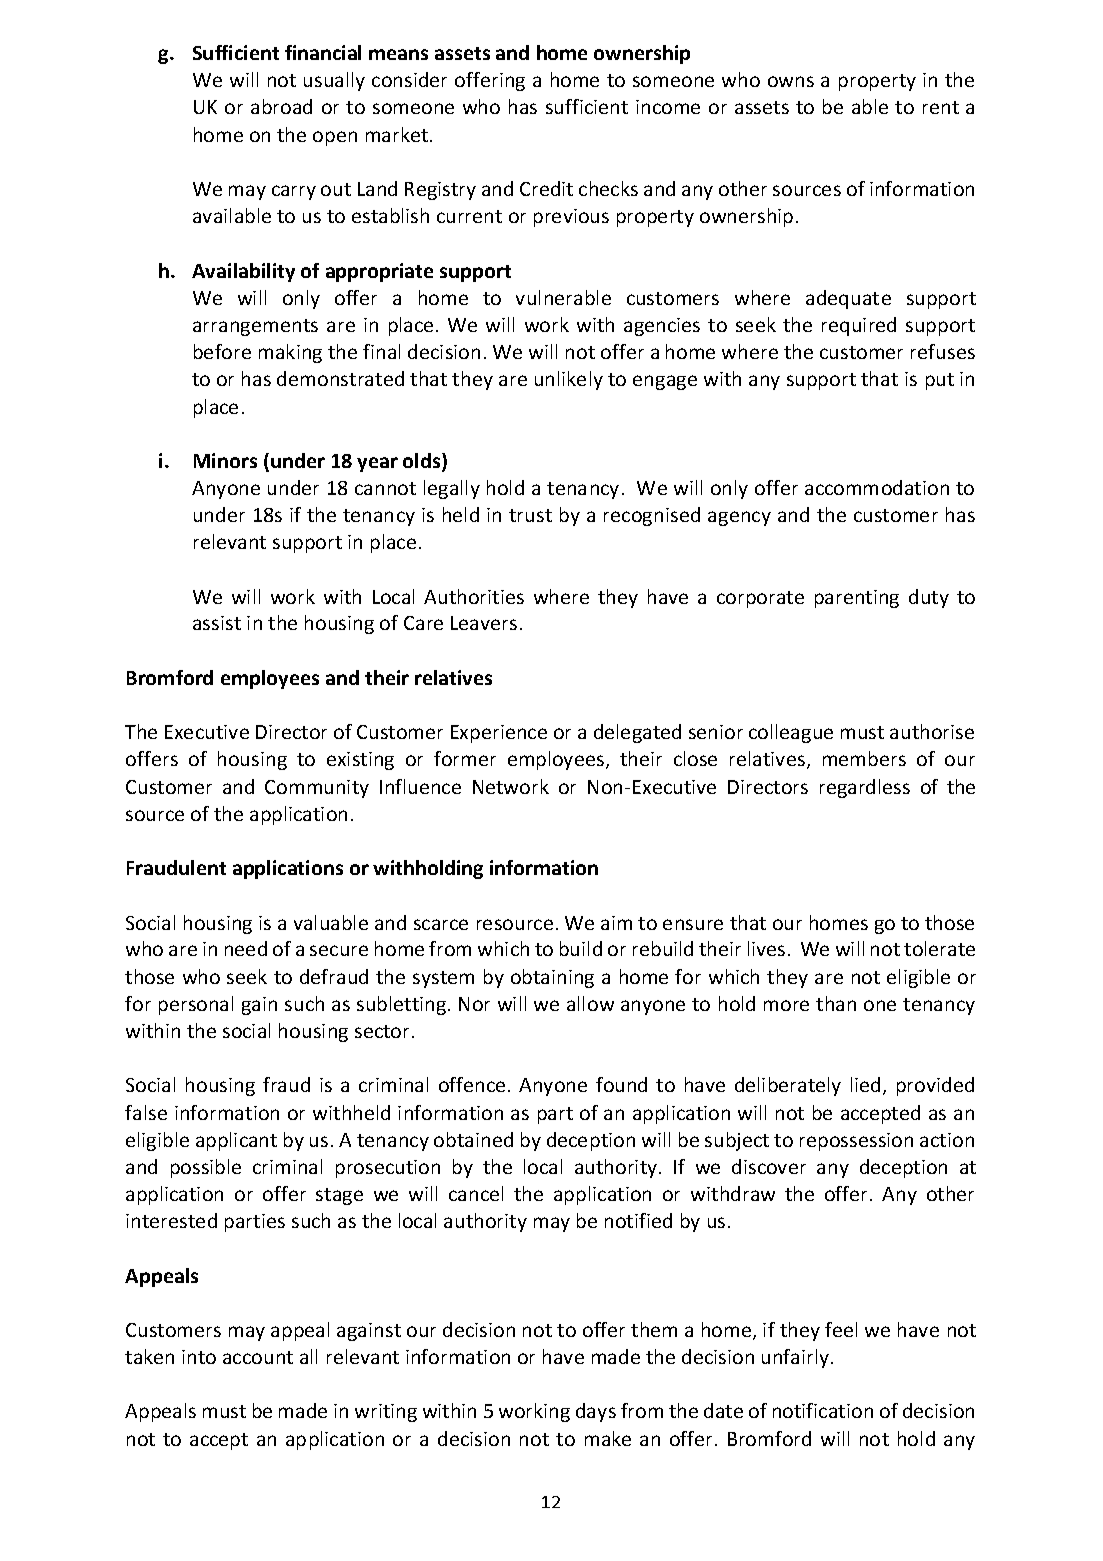 The width and height of the page is (1103, 1561). What do you see at coordinates (499, 734) in the page?
I see `Experience` at bounding box center [499, 734].
